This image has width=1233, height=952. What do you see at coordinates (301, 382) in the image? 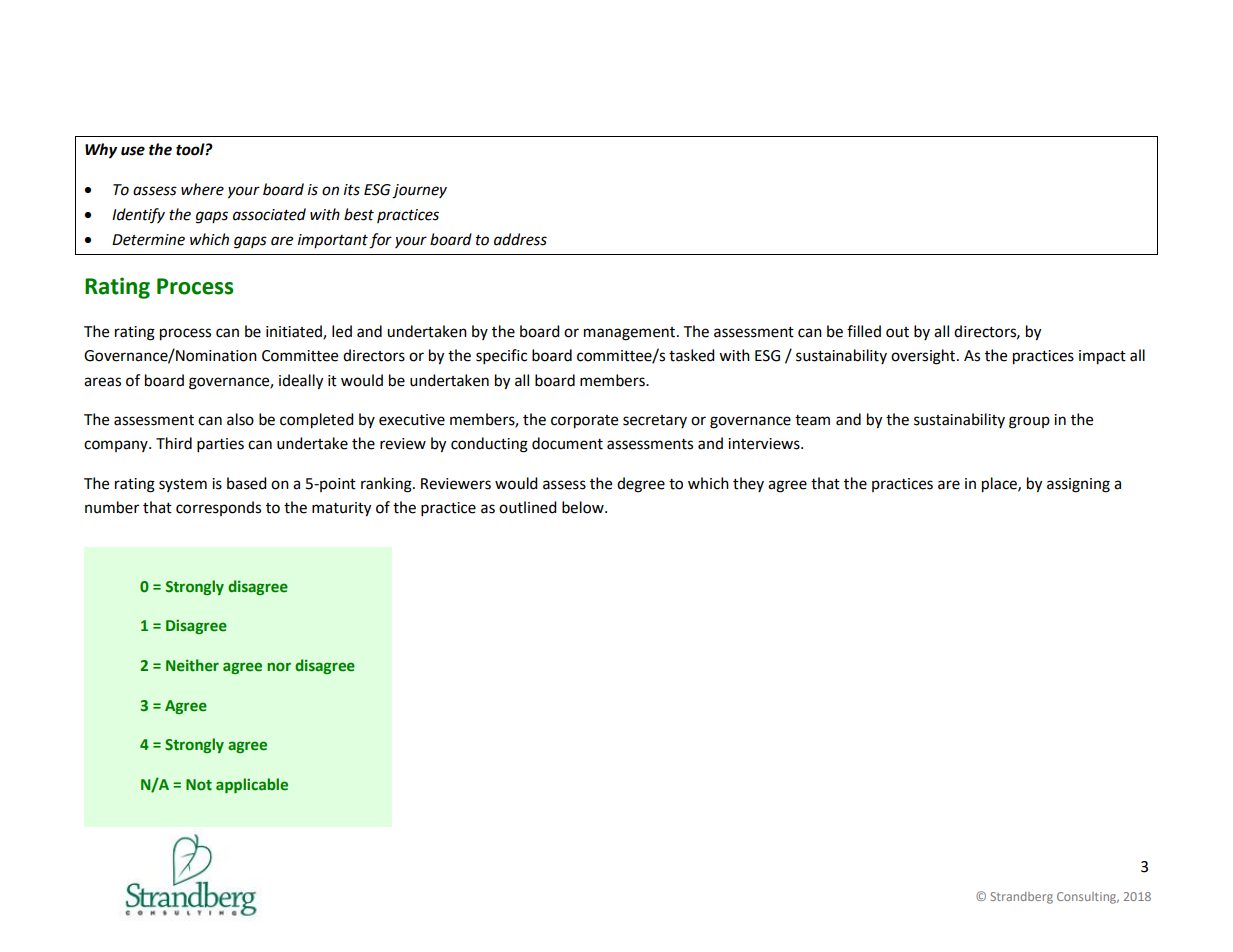
I see `ideally` at bounding box center [301, 382].
